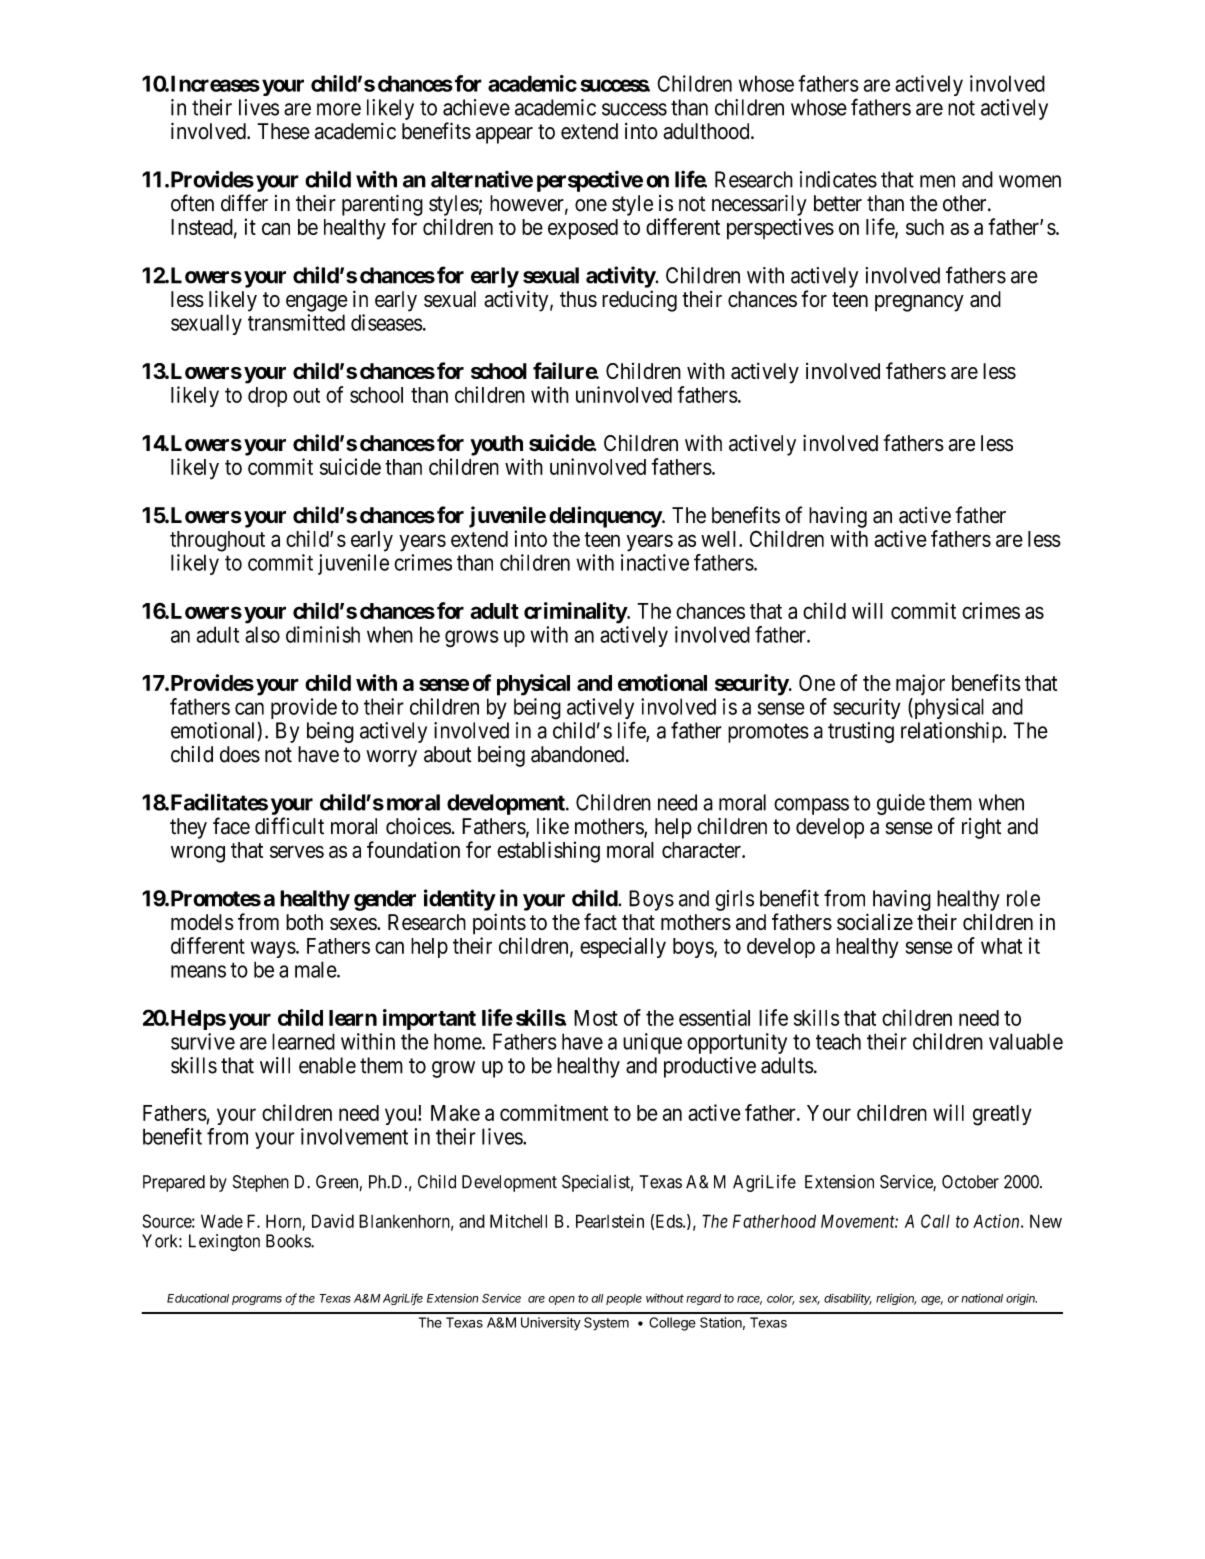 The height and width of the screenshot is (1559, 1205). What do you see at coordinates (1030, 181) in the screenshot?
I see `women` at bounding box center [1030, 181].
